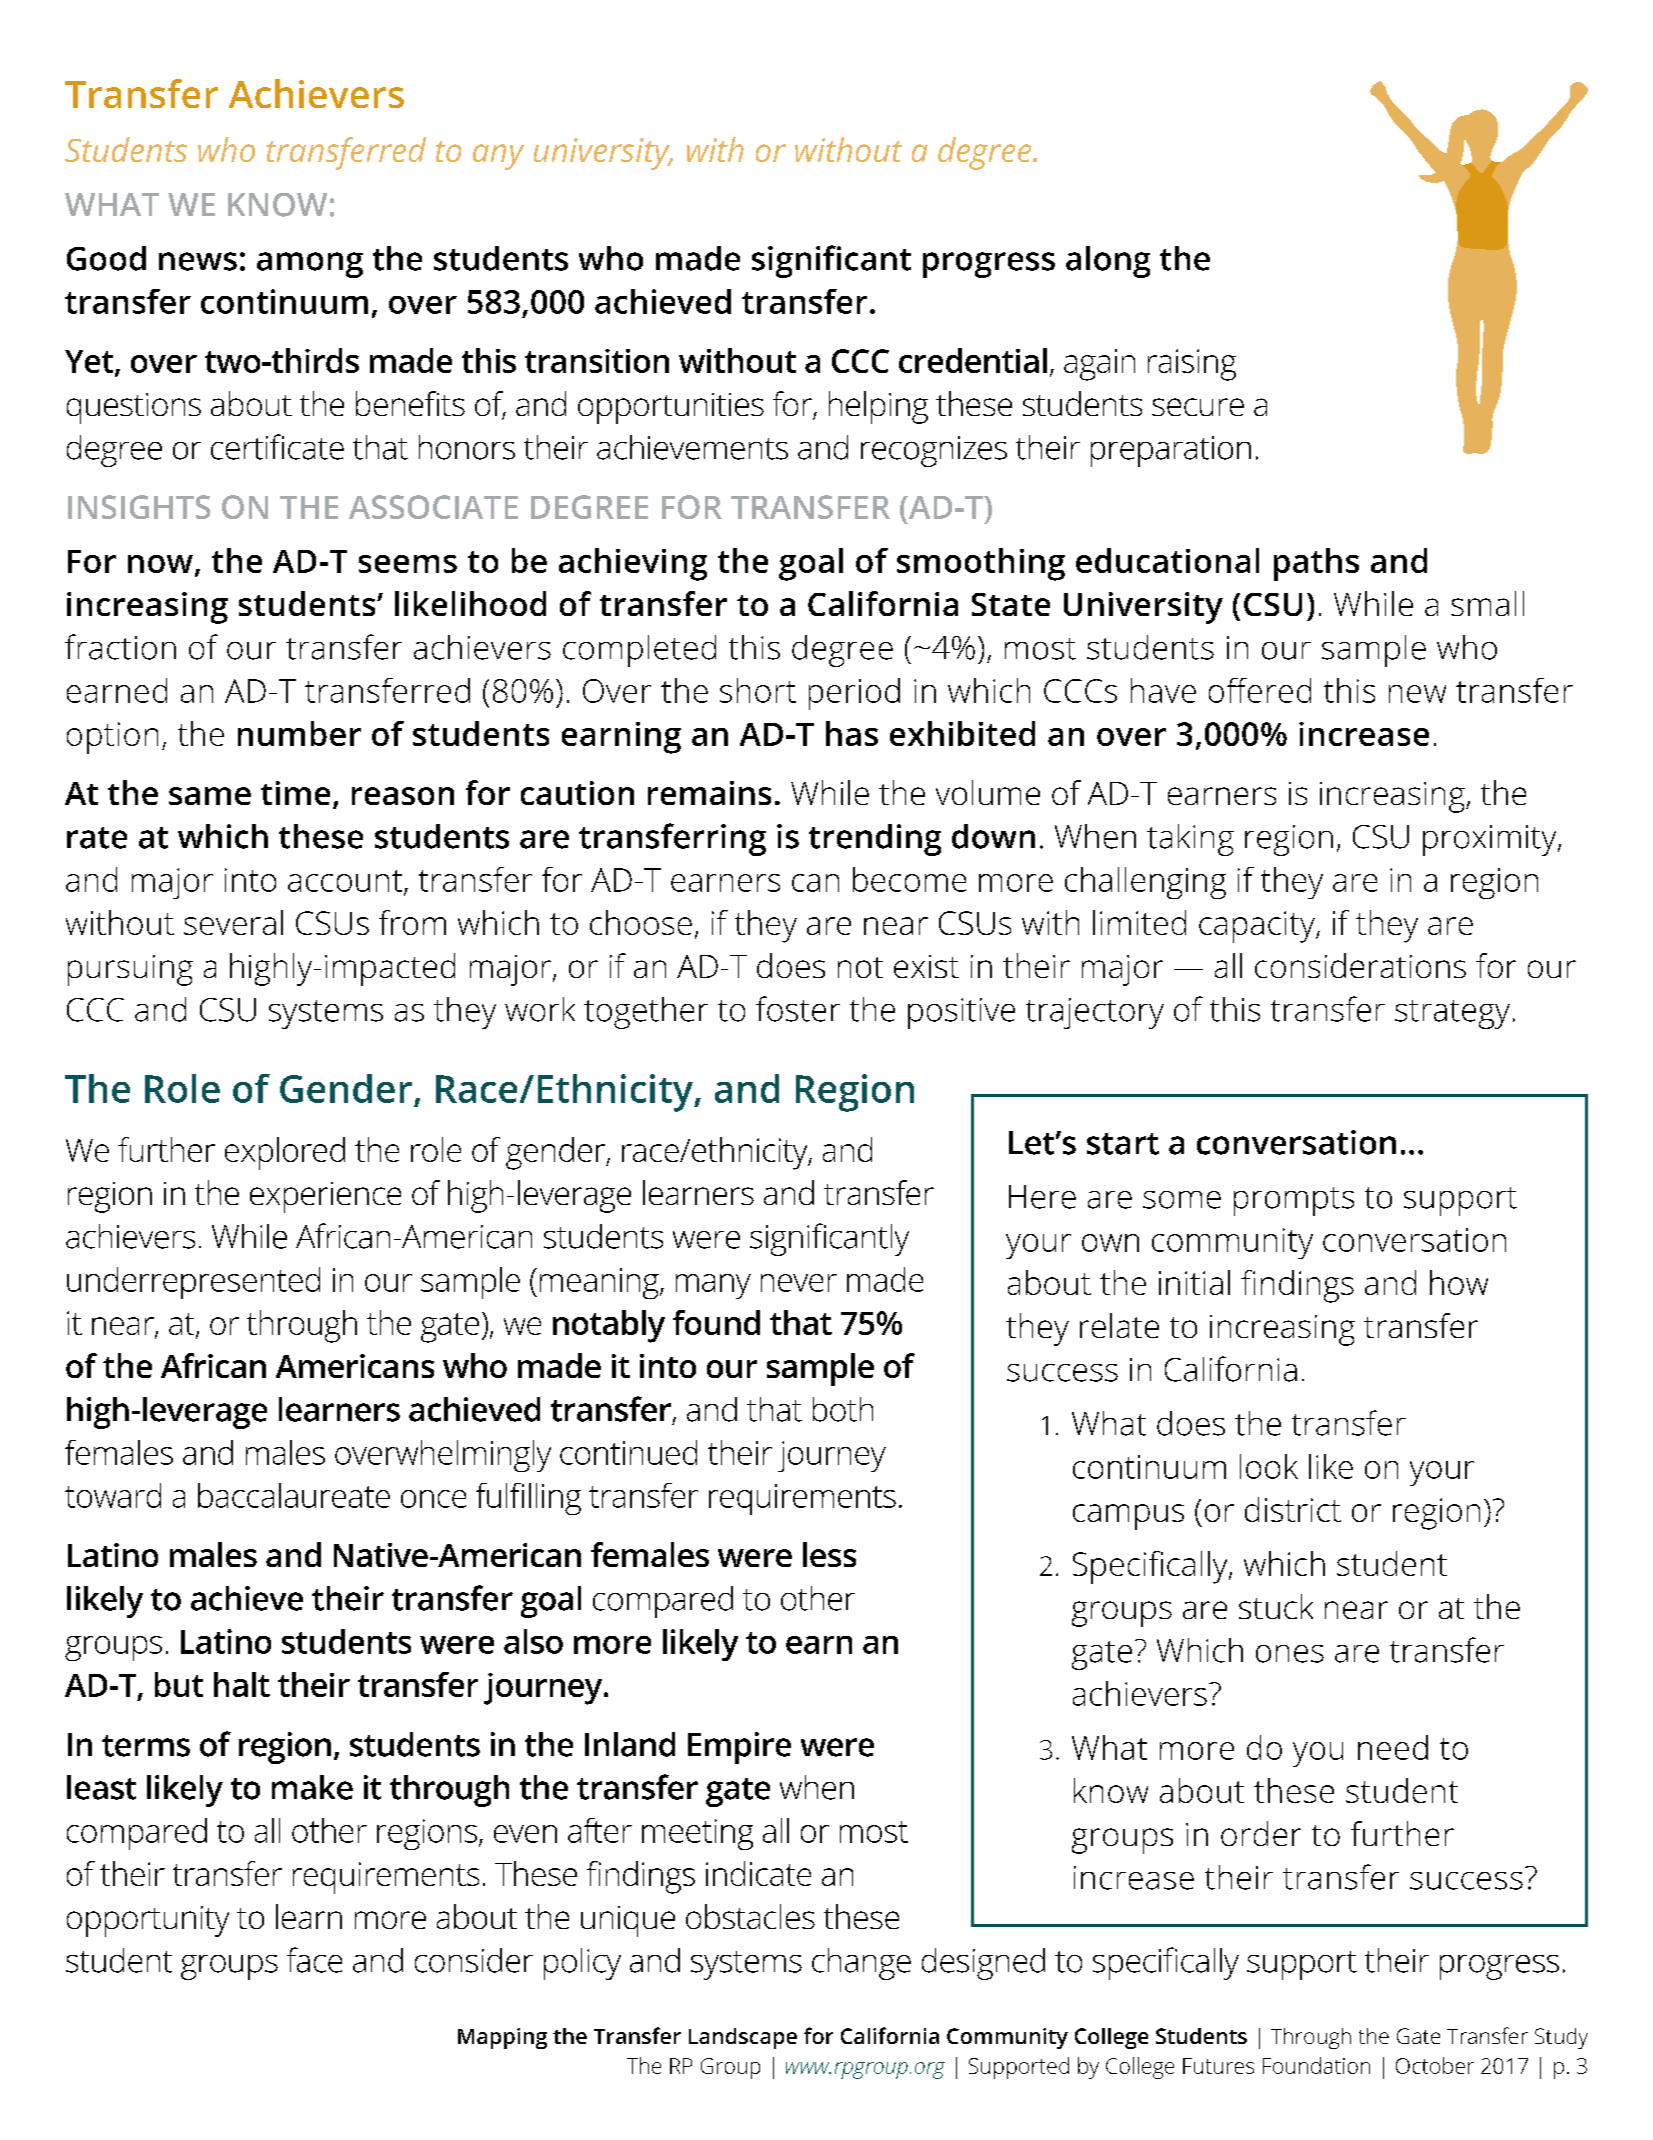 The height and width of the image is (2140, 1653). I want to click on among, so click(310, 265).
